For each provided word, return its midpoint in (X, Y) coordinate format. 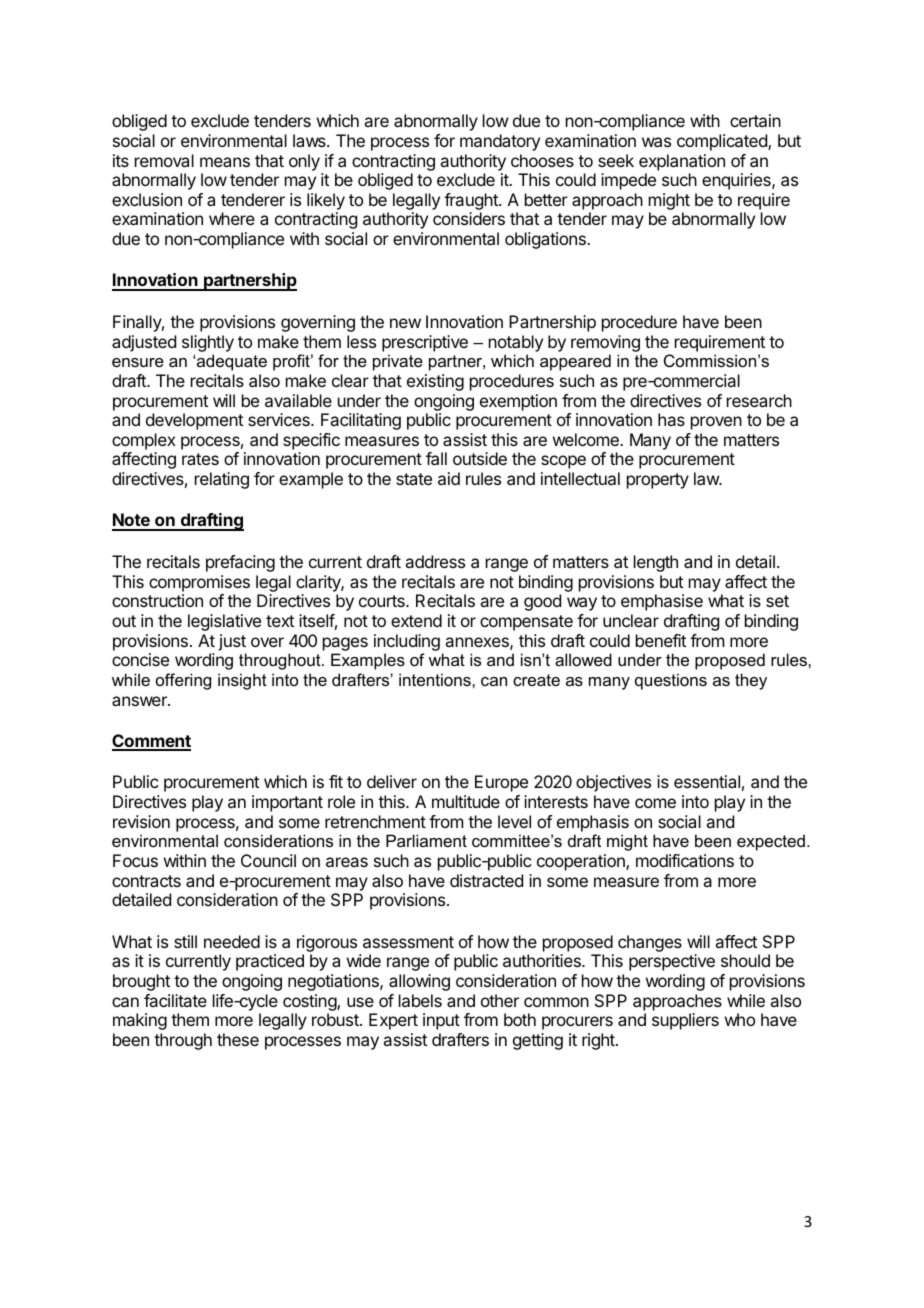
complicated (723, 142)
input (441, 1021)
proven (716, 423)
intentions (436, 679)
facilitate (175, 1000)
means (225, 162)
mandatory (500, 142)
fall (436, 458)
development (194, 421)
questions (671, 681)
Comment (151, 742)
